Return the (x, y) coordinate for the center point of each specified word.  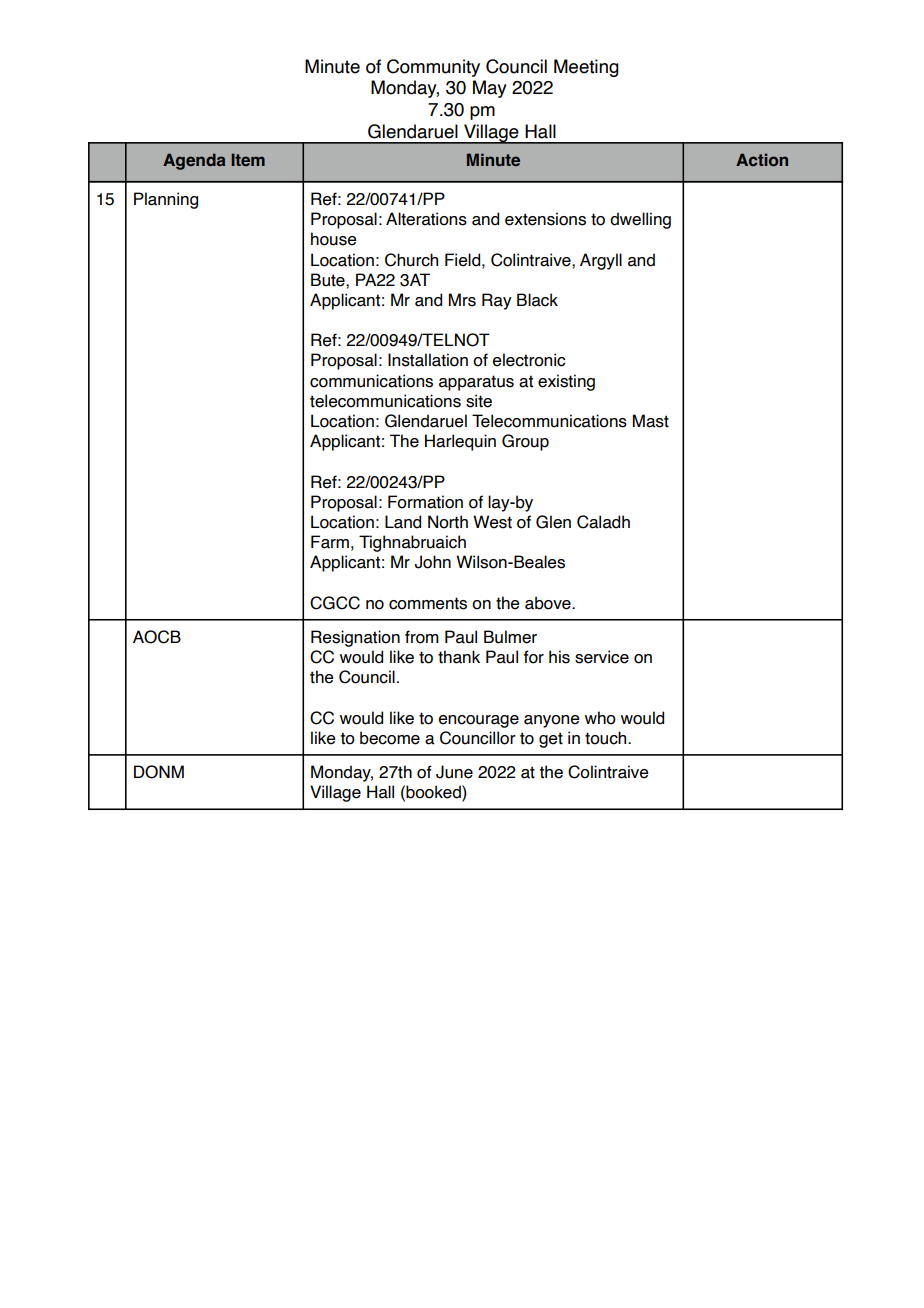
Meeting (586, 68)
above (549, 603)
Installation (428, 360)
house (334, 239)
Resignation (355, 638)
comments (428, 603)
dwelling (640, 220)
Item (248, 159)
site (479, 401)
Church (411, 260)
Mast (651, 421)
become (390, 738)
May (490, 89)
